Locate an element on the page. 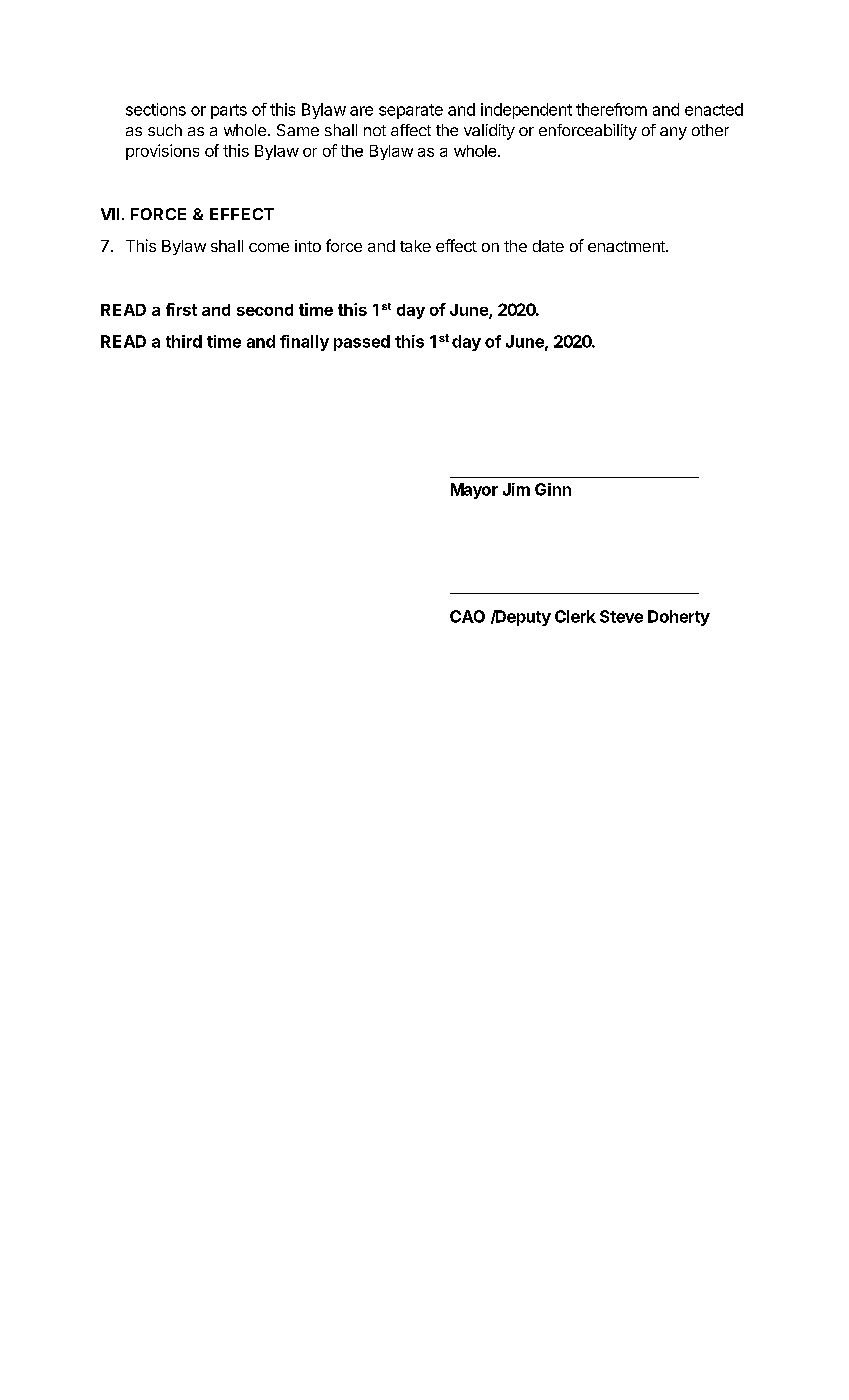 Image resolution: width=849 pixels, height=1400 pixels. such is located at coordinates (165, 130).
